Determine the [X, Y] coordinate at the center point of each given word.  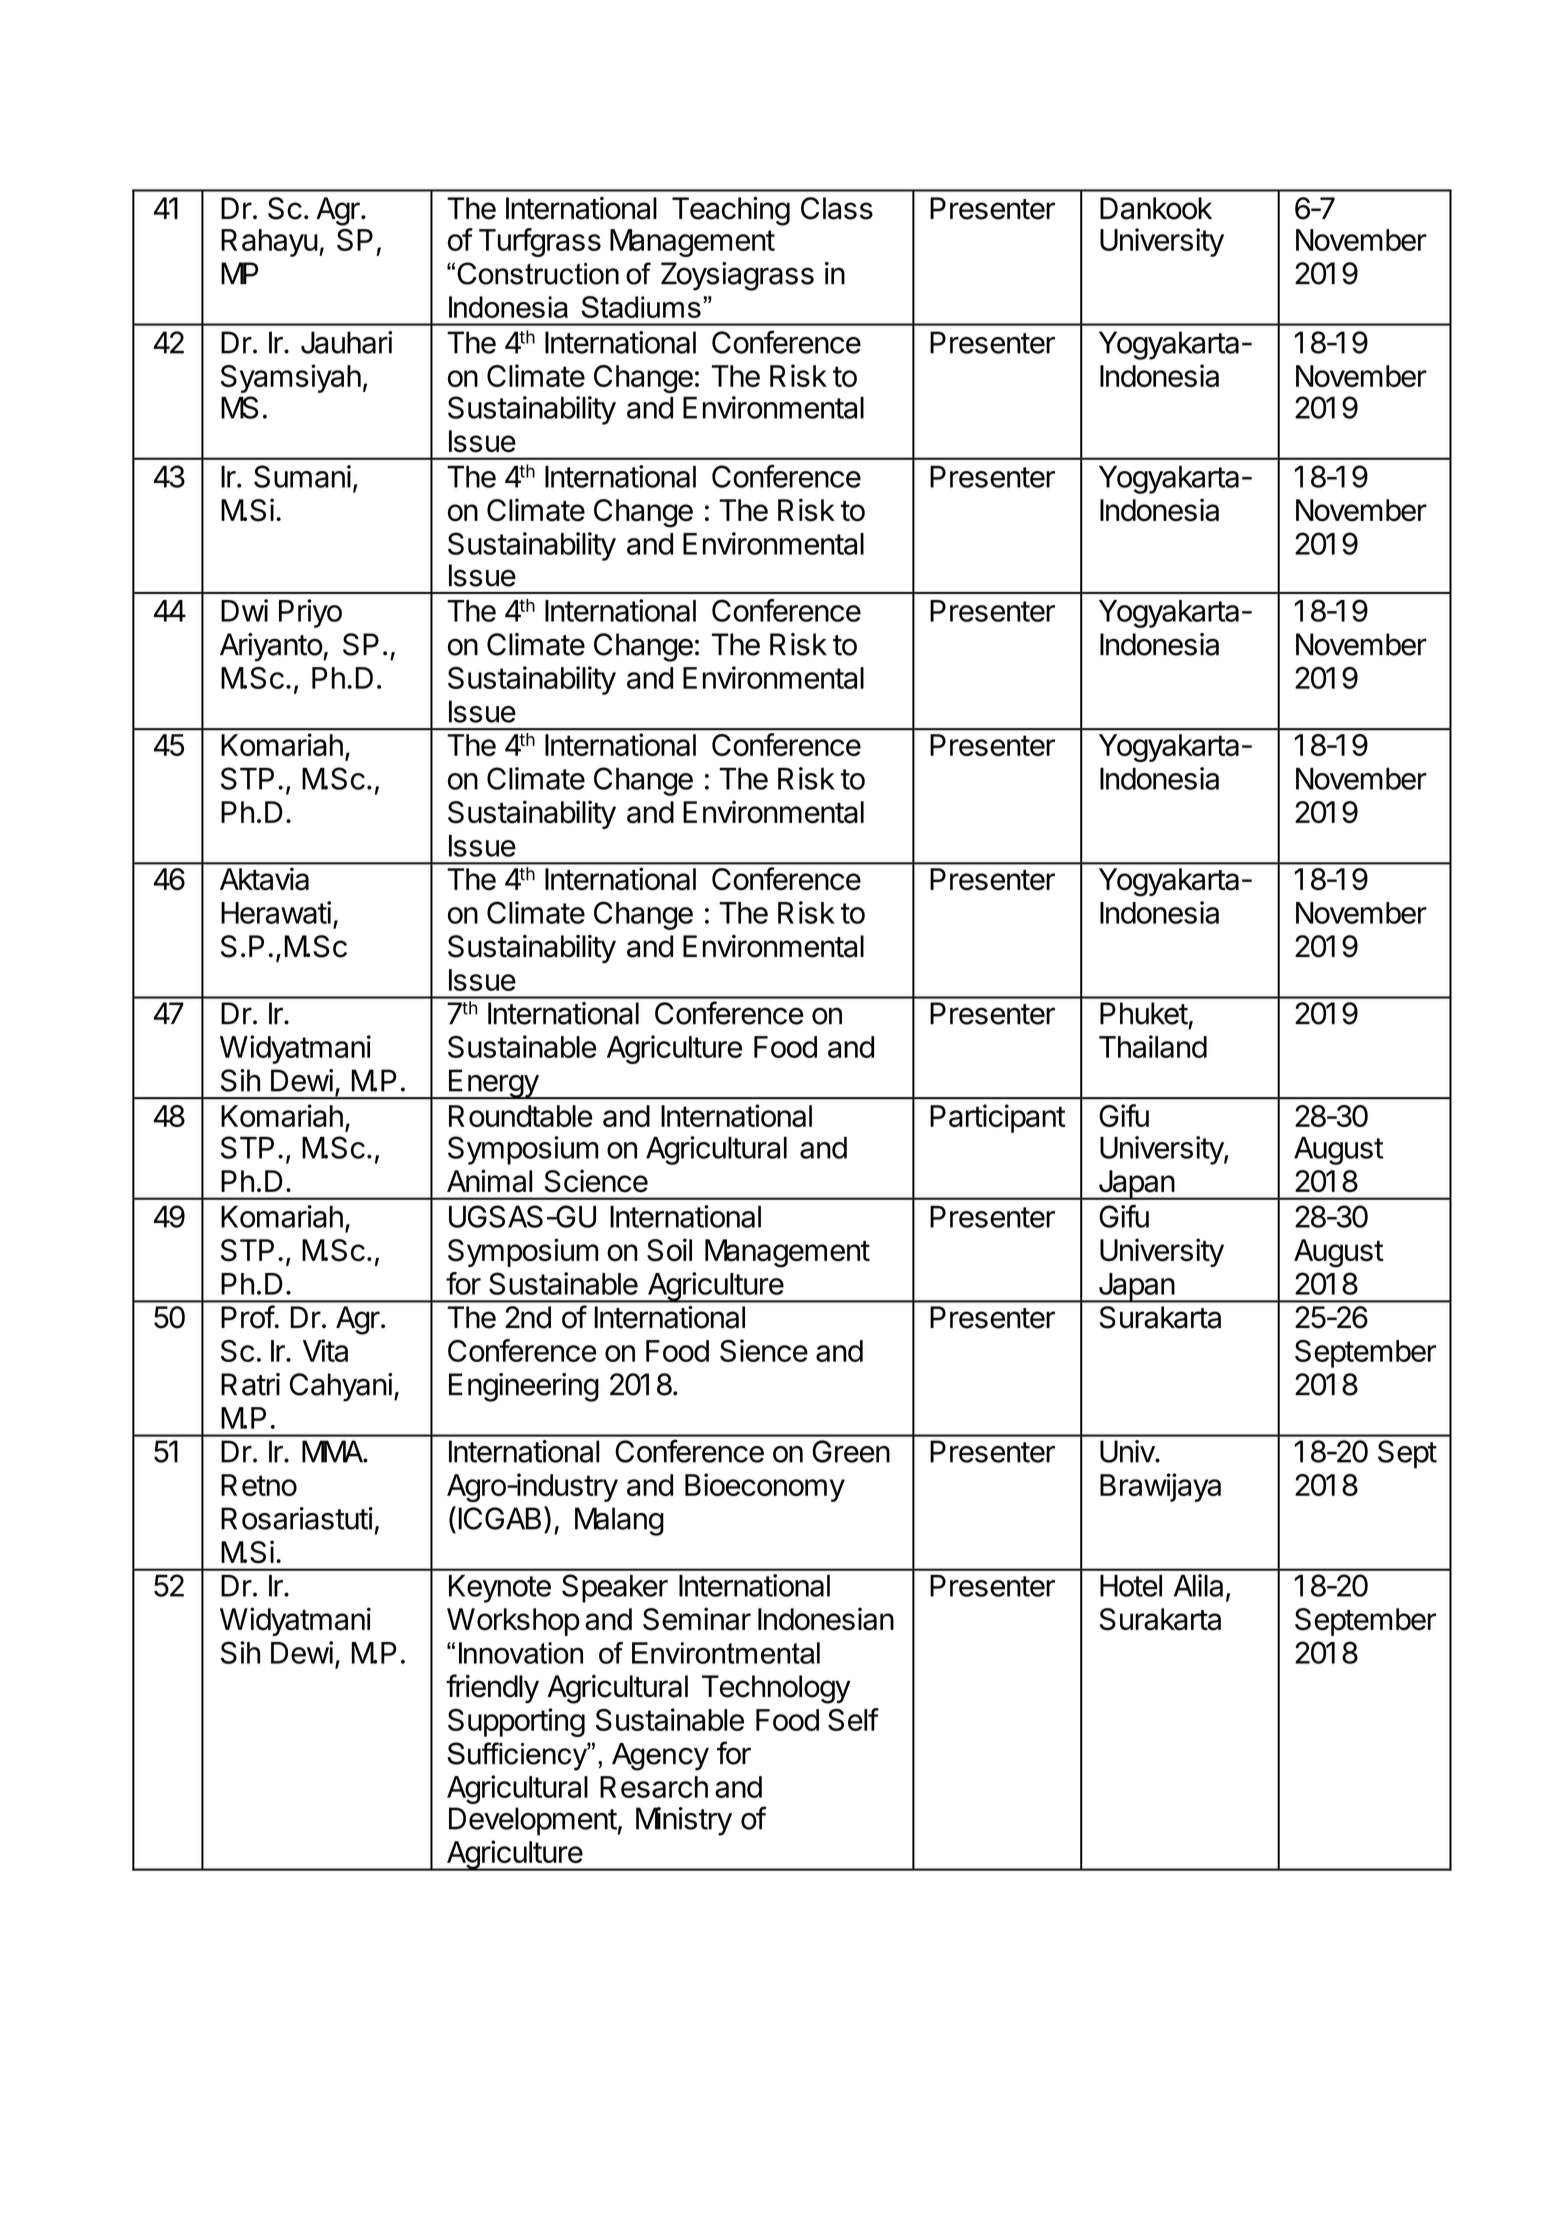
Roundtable [521, 1116]
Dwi [244, 610]
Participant [998, 1118]
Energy [493, 1084]
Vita [325, 1350]
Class [837, 208]
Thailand [1153, 1046]
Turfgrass [540, 242]
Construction [538, 273]
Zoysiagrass [737, 276]
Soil [669, 1250]
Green [851, 1451]
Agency [660, 1757]
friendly [492, 1688]
